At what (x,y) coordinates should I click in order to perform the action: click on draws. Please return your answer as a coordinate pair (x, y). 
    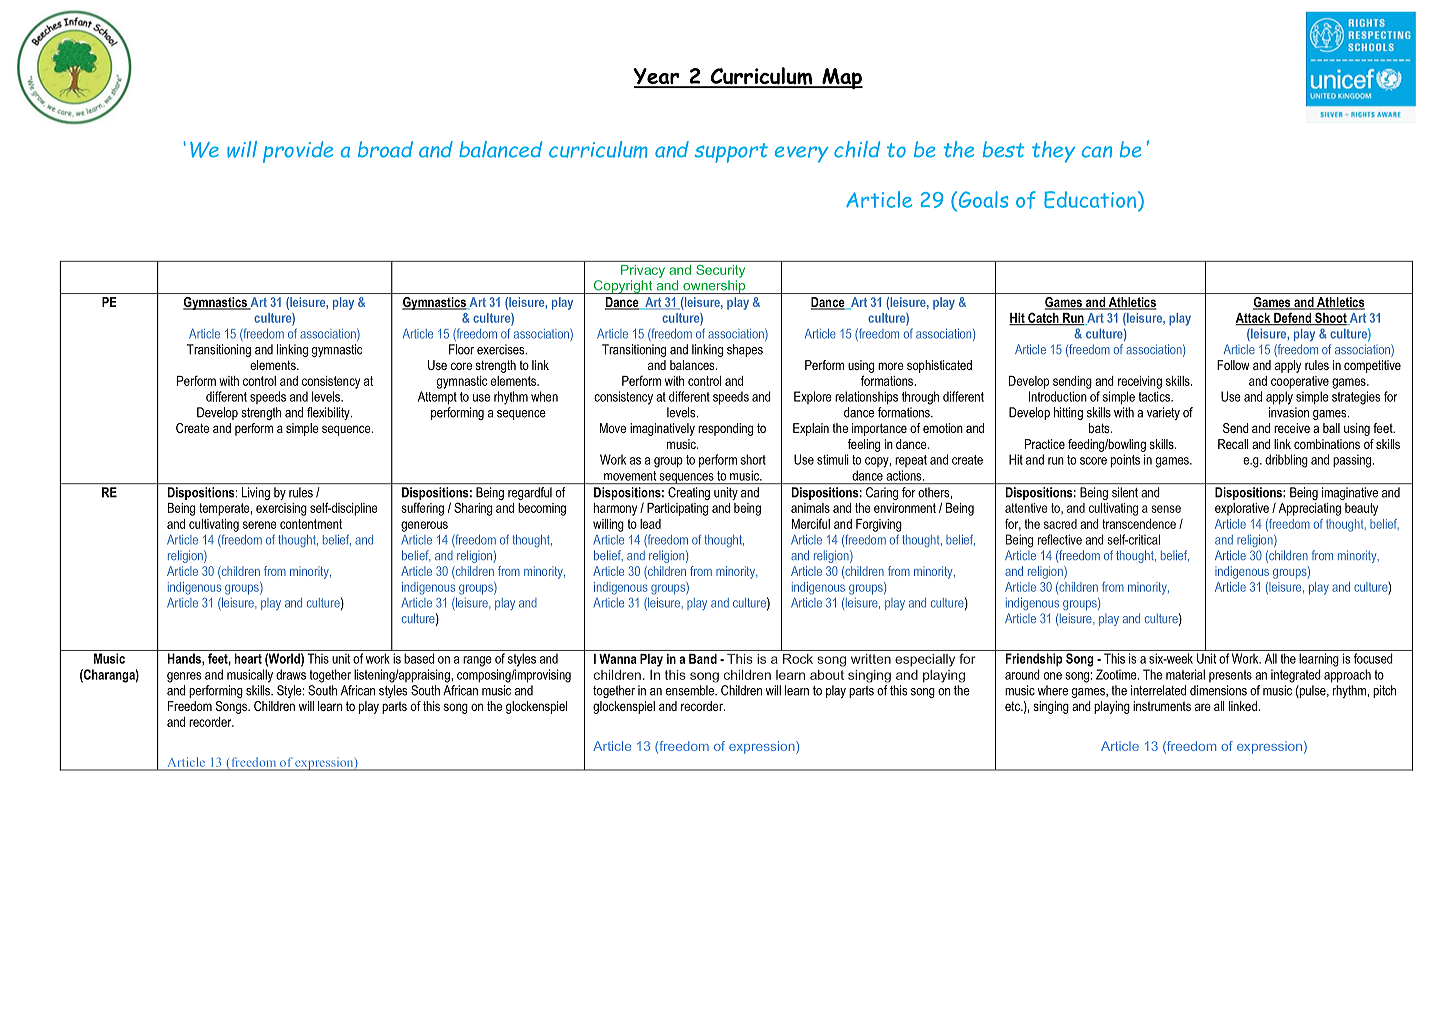
    Looking at the image, I should click on (291, 674).
